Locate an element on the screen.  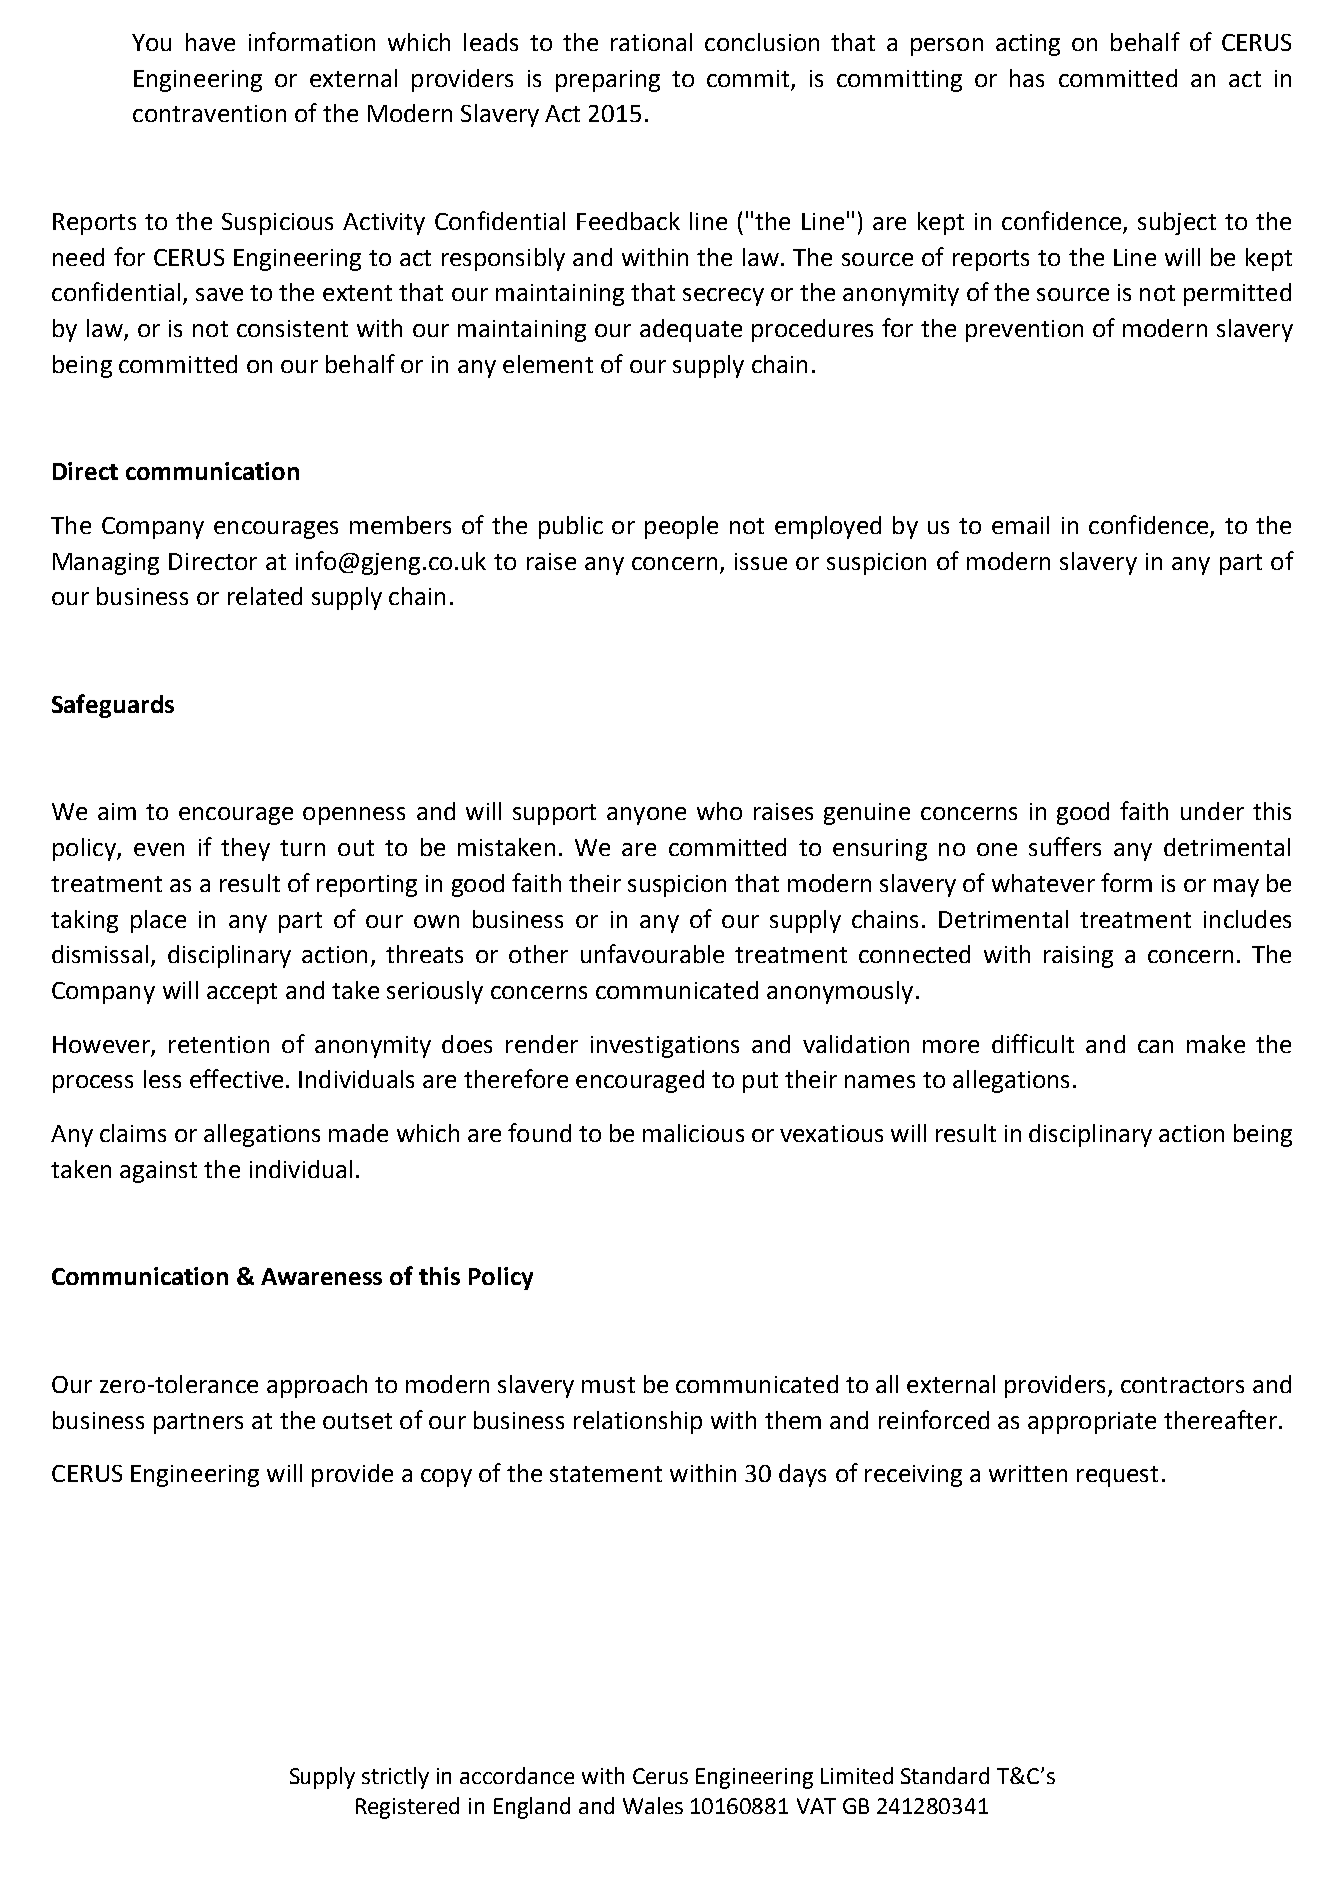
suffers is located at coordinates (1065, 846).
